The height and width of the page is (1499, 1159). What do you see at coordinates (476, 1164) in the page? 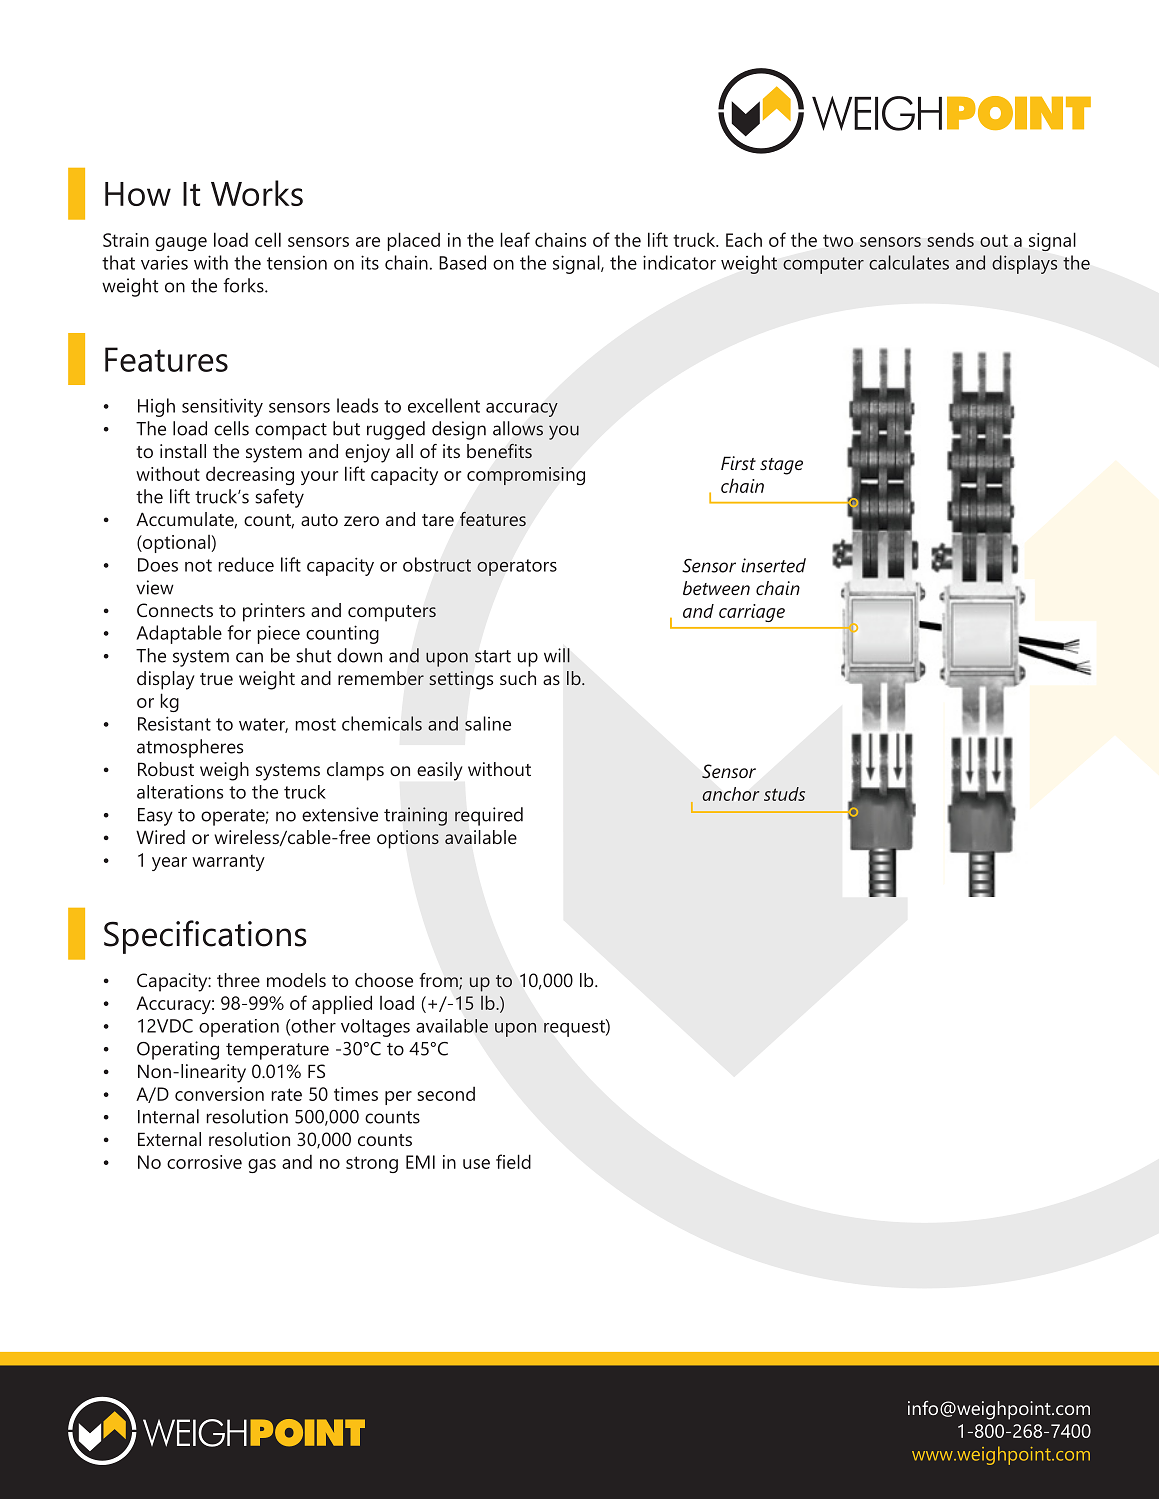
I see `use` at bounding box center [476, 1164].
